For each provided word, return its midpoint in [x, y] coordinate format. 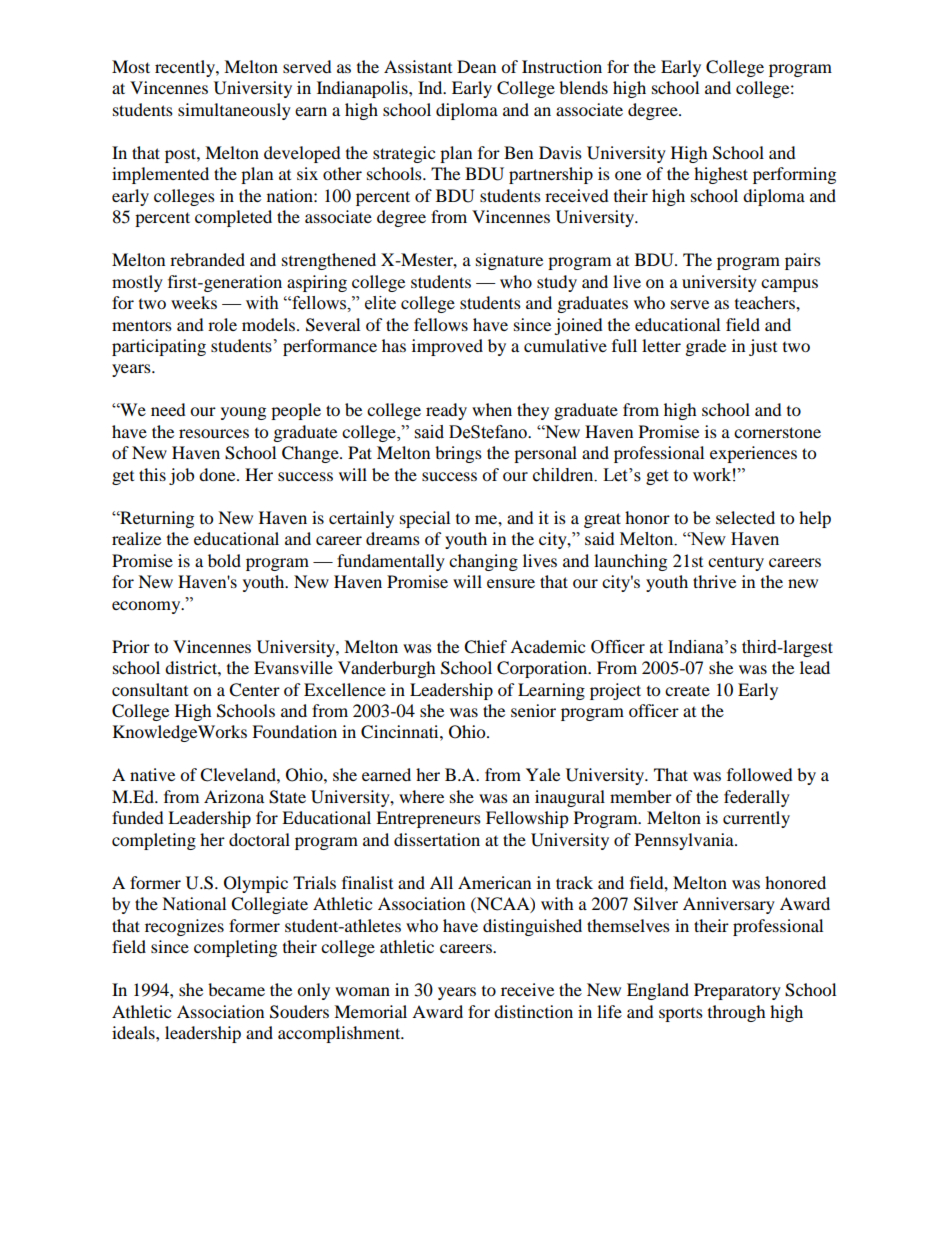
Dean [476, 66]
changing [483, 562]
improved [447, 347]
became [236, 989]
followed [760, 774]
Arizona [234, 796]
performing [794, 175]
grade [706, 347]
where [421, 796]
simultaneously [234, 111]
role [222, 324]
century [736, 563]
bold [224, 560]
